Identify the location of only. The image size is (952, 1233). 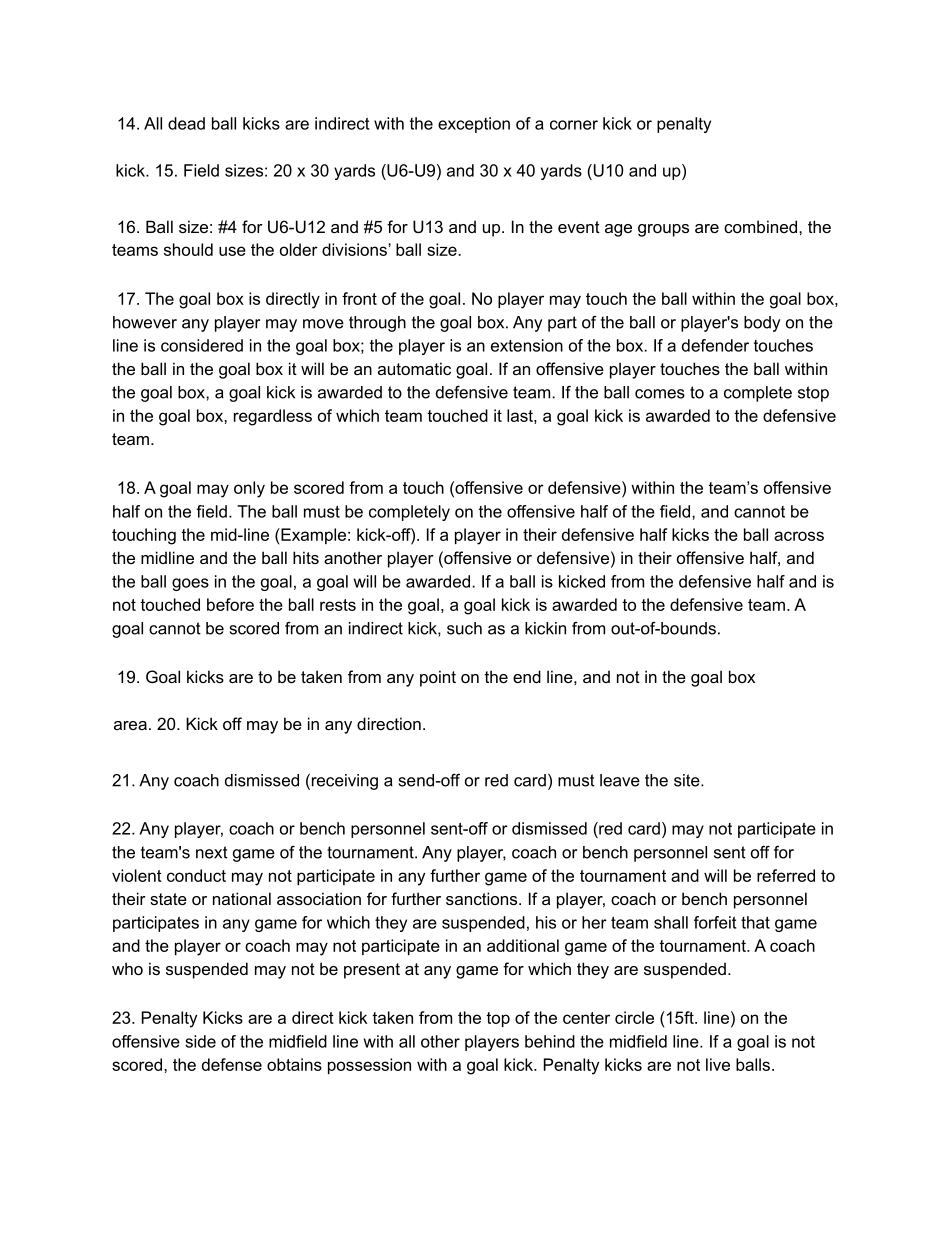
(249, 489).
